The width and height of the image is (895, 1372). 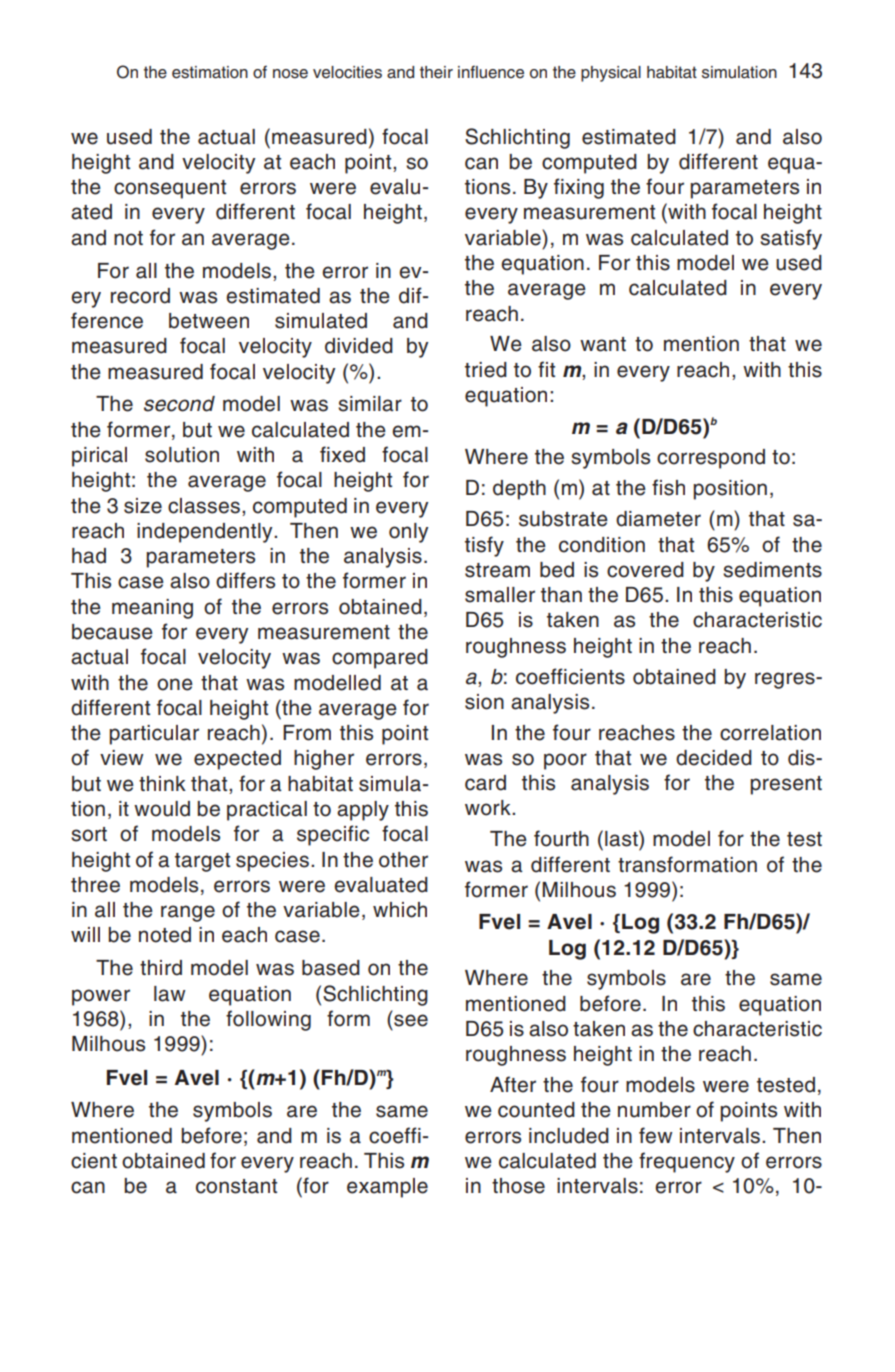 I want to click on their, so click(x=436, y=72).
